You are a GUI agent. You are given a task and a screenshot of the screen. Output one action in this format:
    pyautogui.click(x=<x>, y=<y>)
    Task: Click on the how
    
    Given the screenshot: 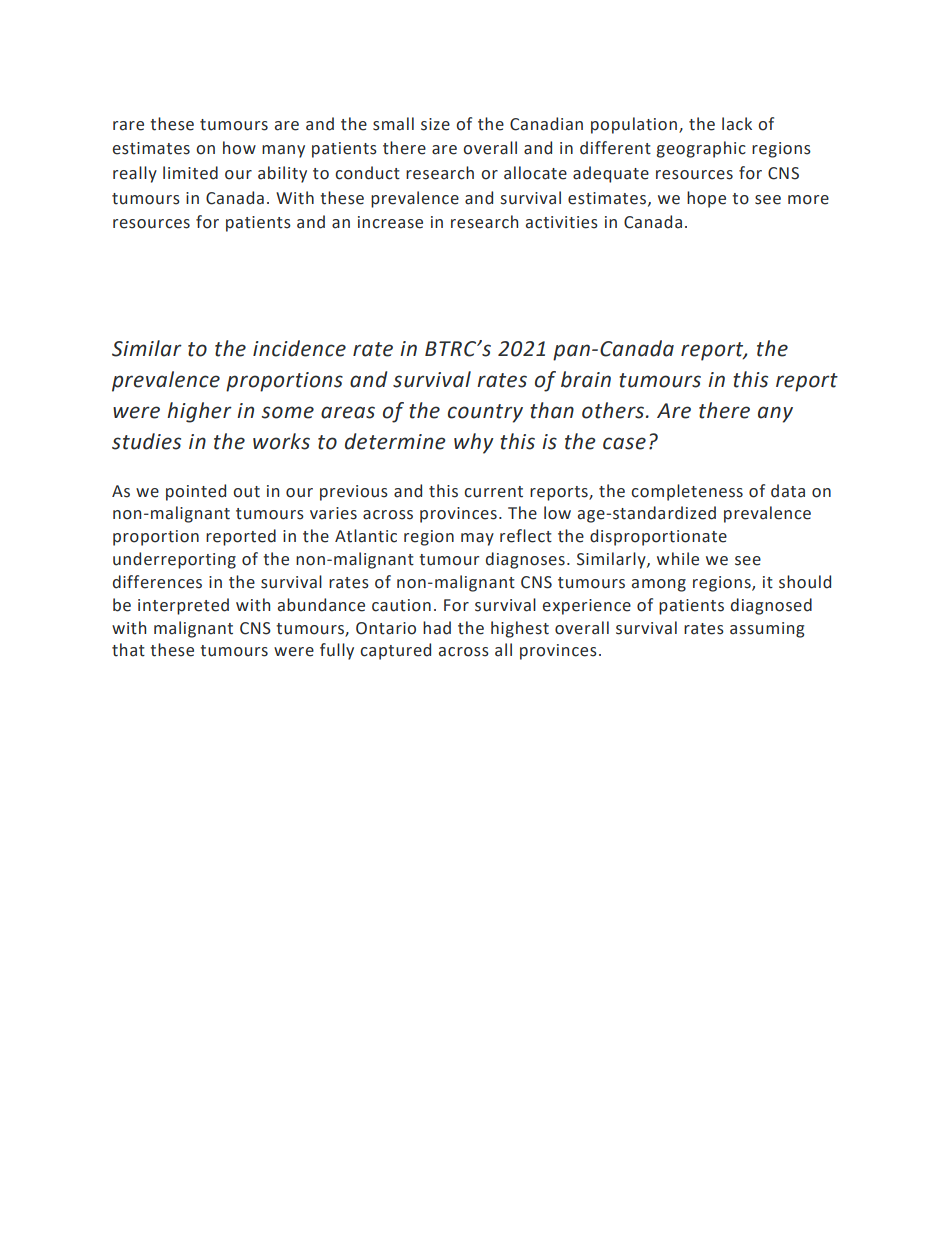 What is the action you would take?
    pyautogui.click(x=239, y=148)
